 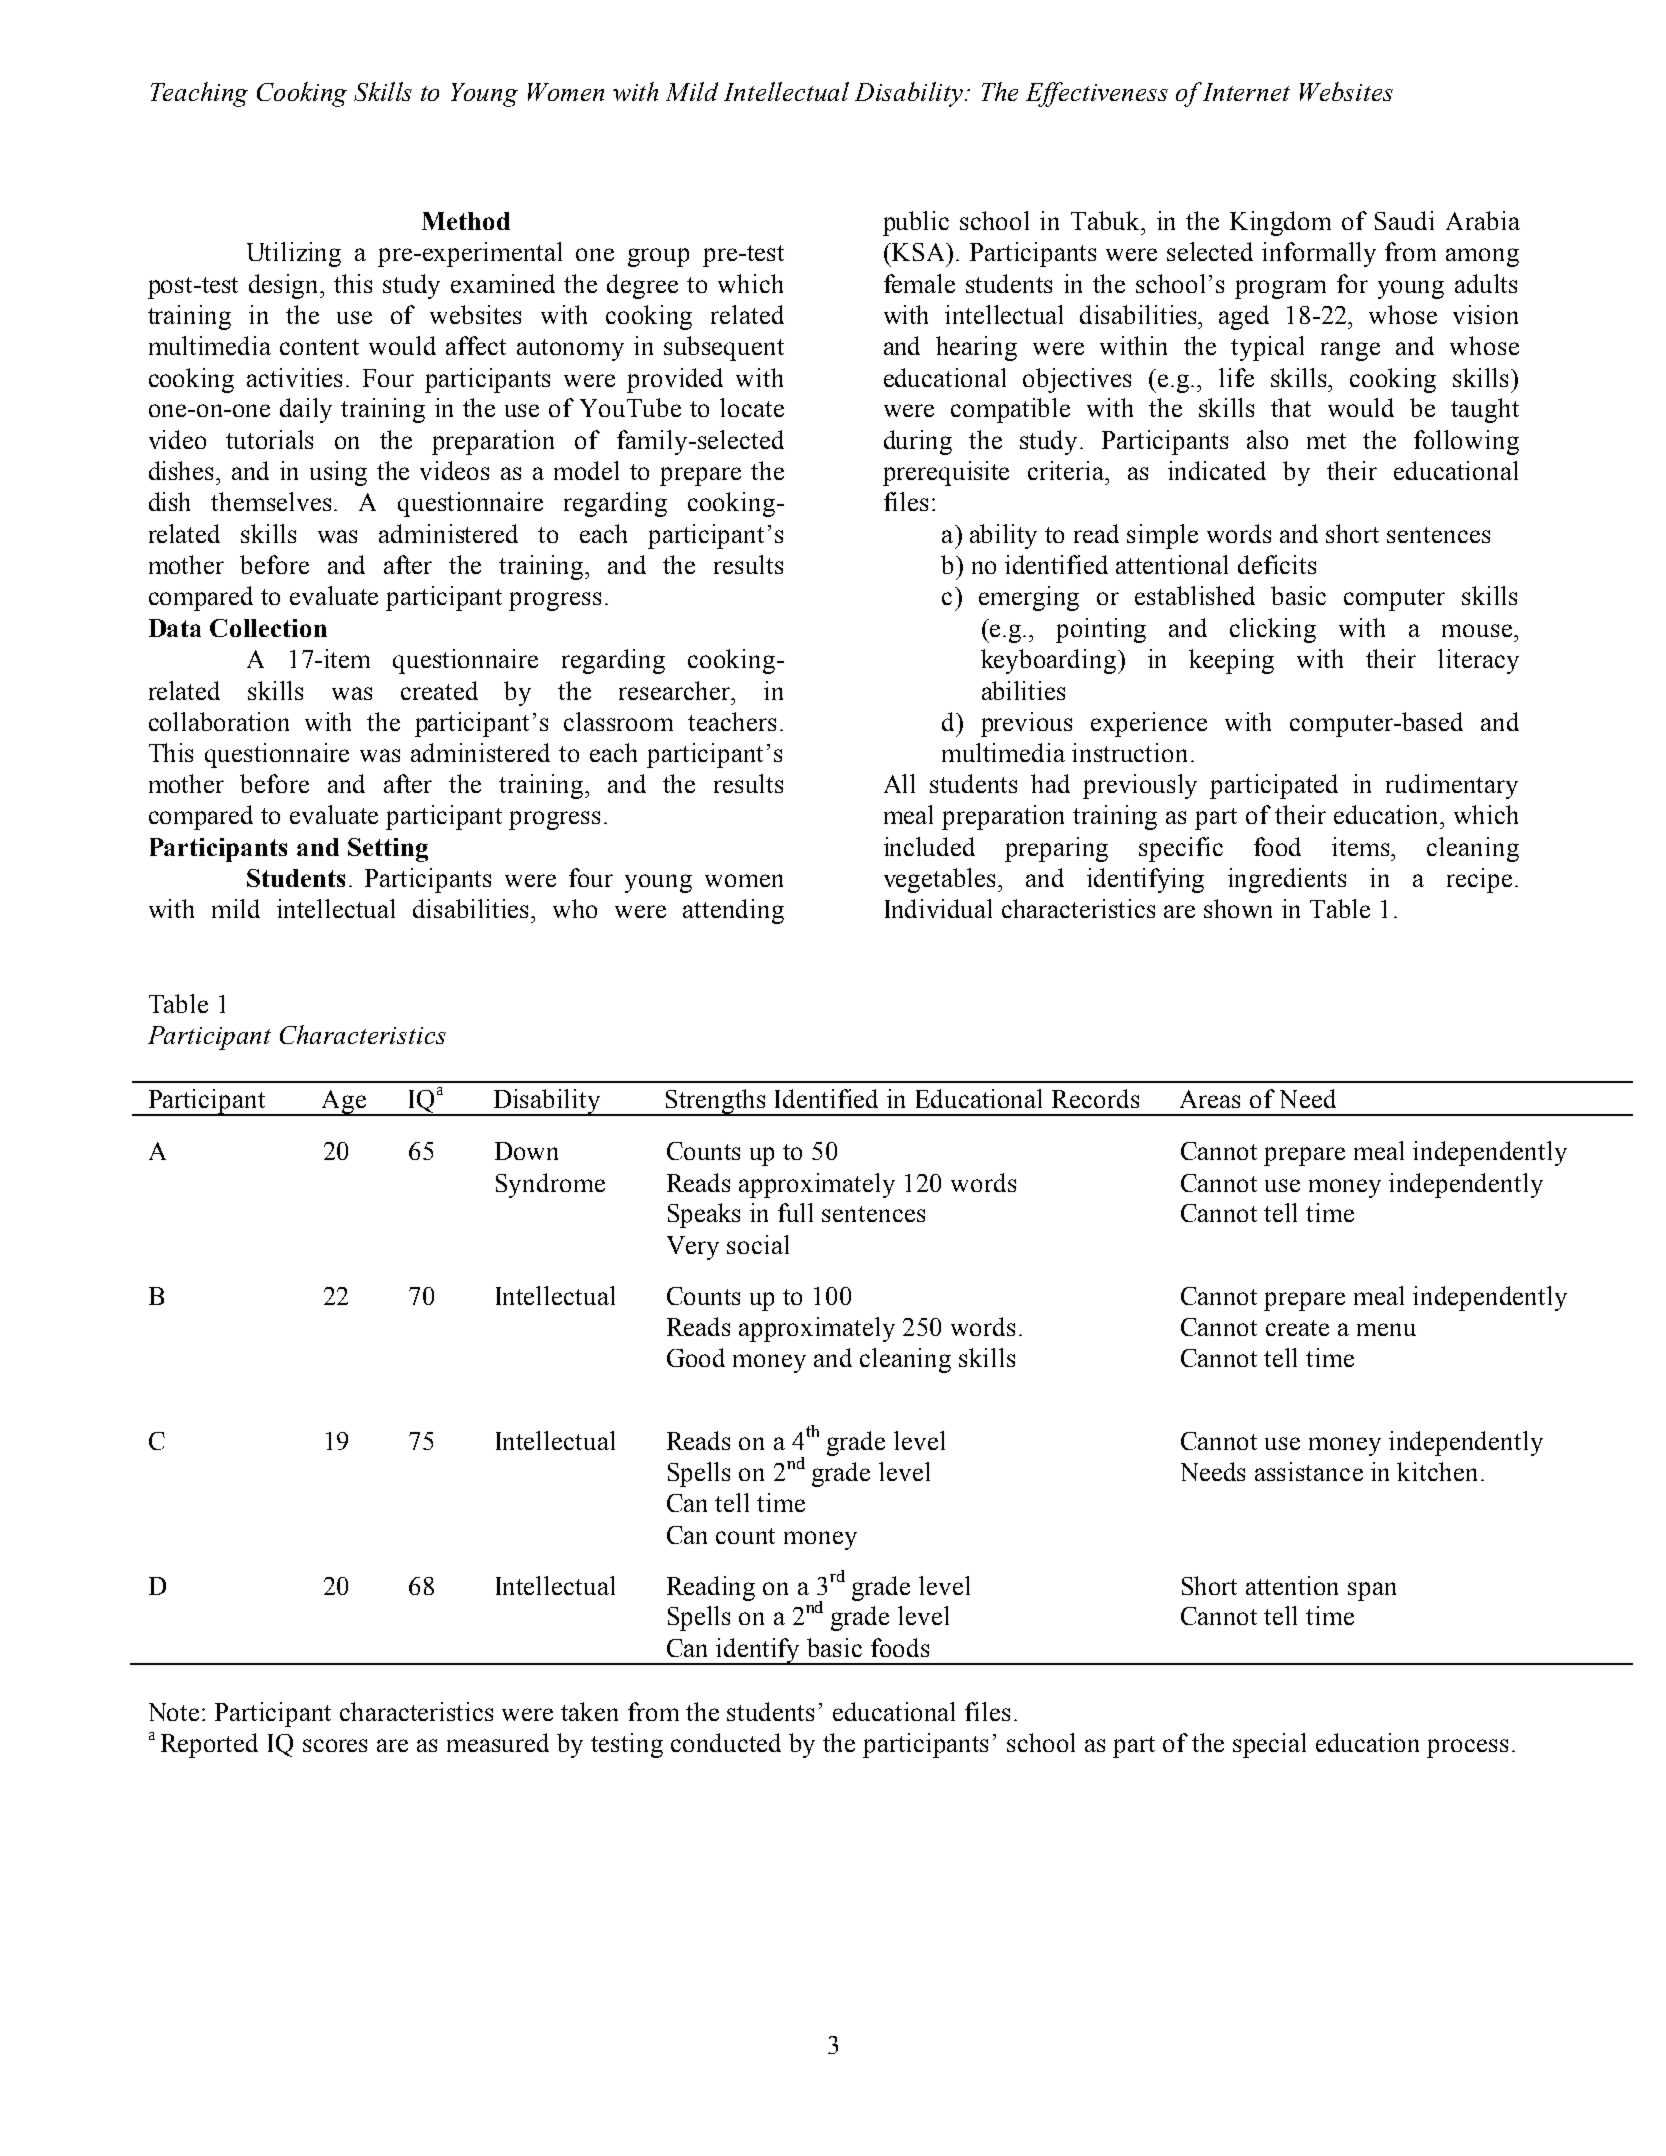 What do you see at coordinates (526, 1151) in the screenshot?
I see `Down` at bounding box center [526, 1151].
